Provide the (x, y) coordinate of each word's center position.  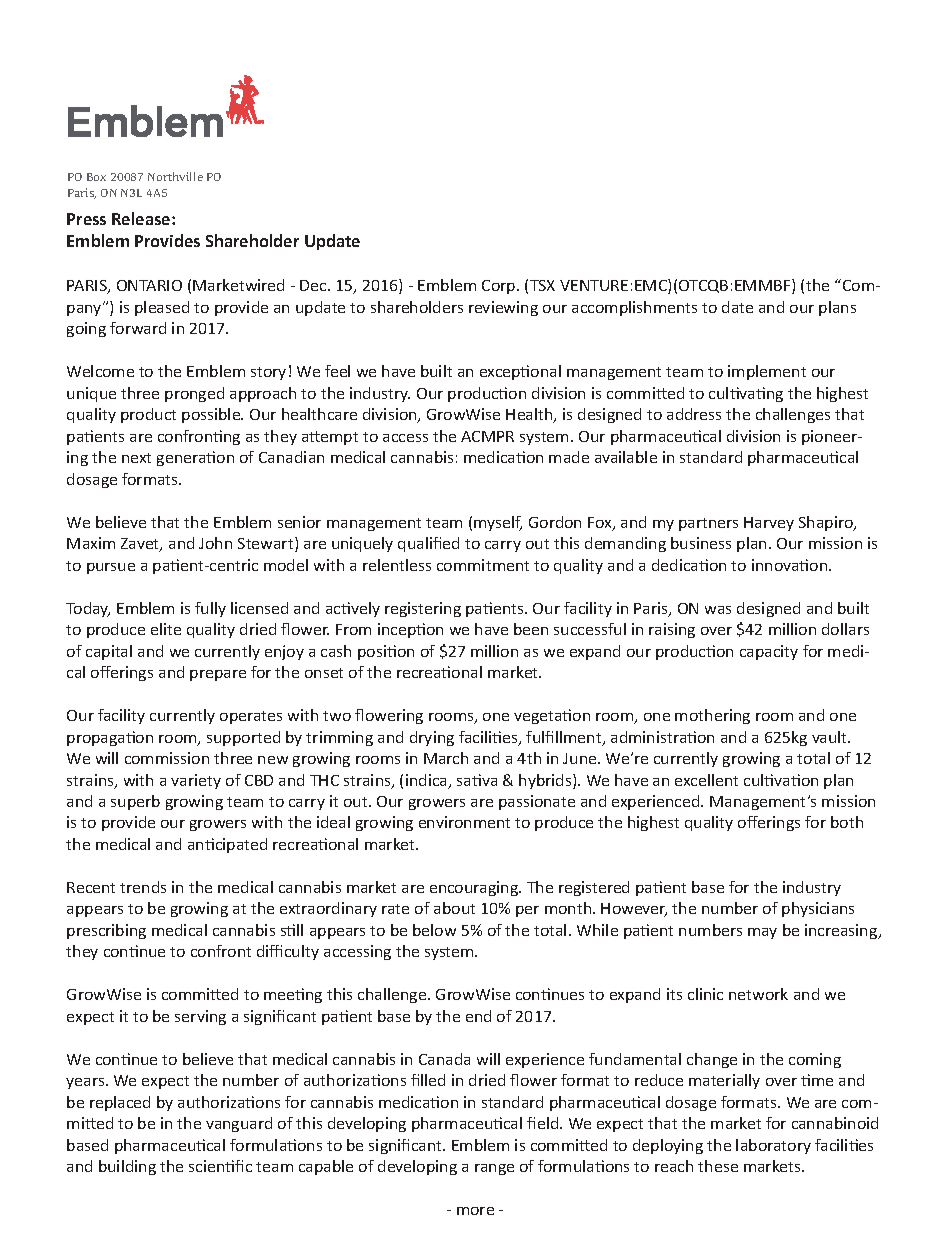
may (762, 933)
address (694, 414)
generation (195, 458)
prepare (218, 675)
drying (432, 738)
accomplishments (634, 308)
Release (142, 218)
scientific (220, 1166)
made (569, 457)
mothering (712, 716)
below (434, 930)
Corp (500, 287)
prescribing (106, 931)
